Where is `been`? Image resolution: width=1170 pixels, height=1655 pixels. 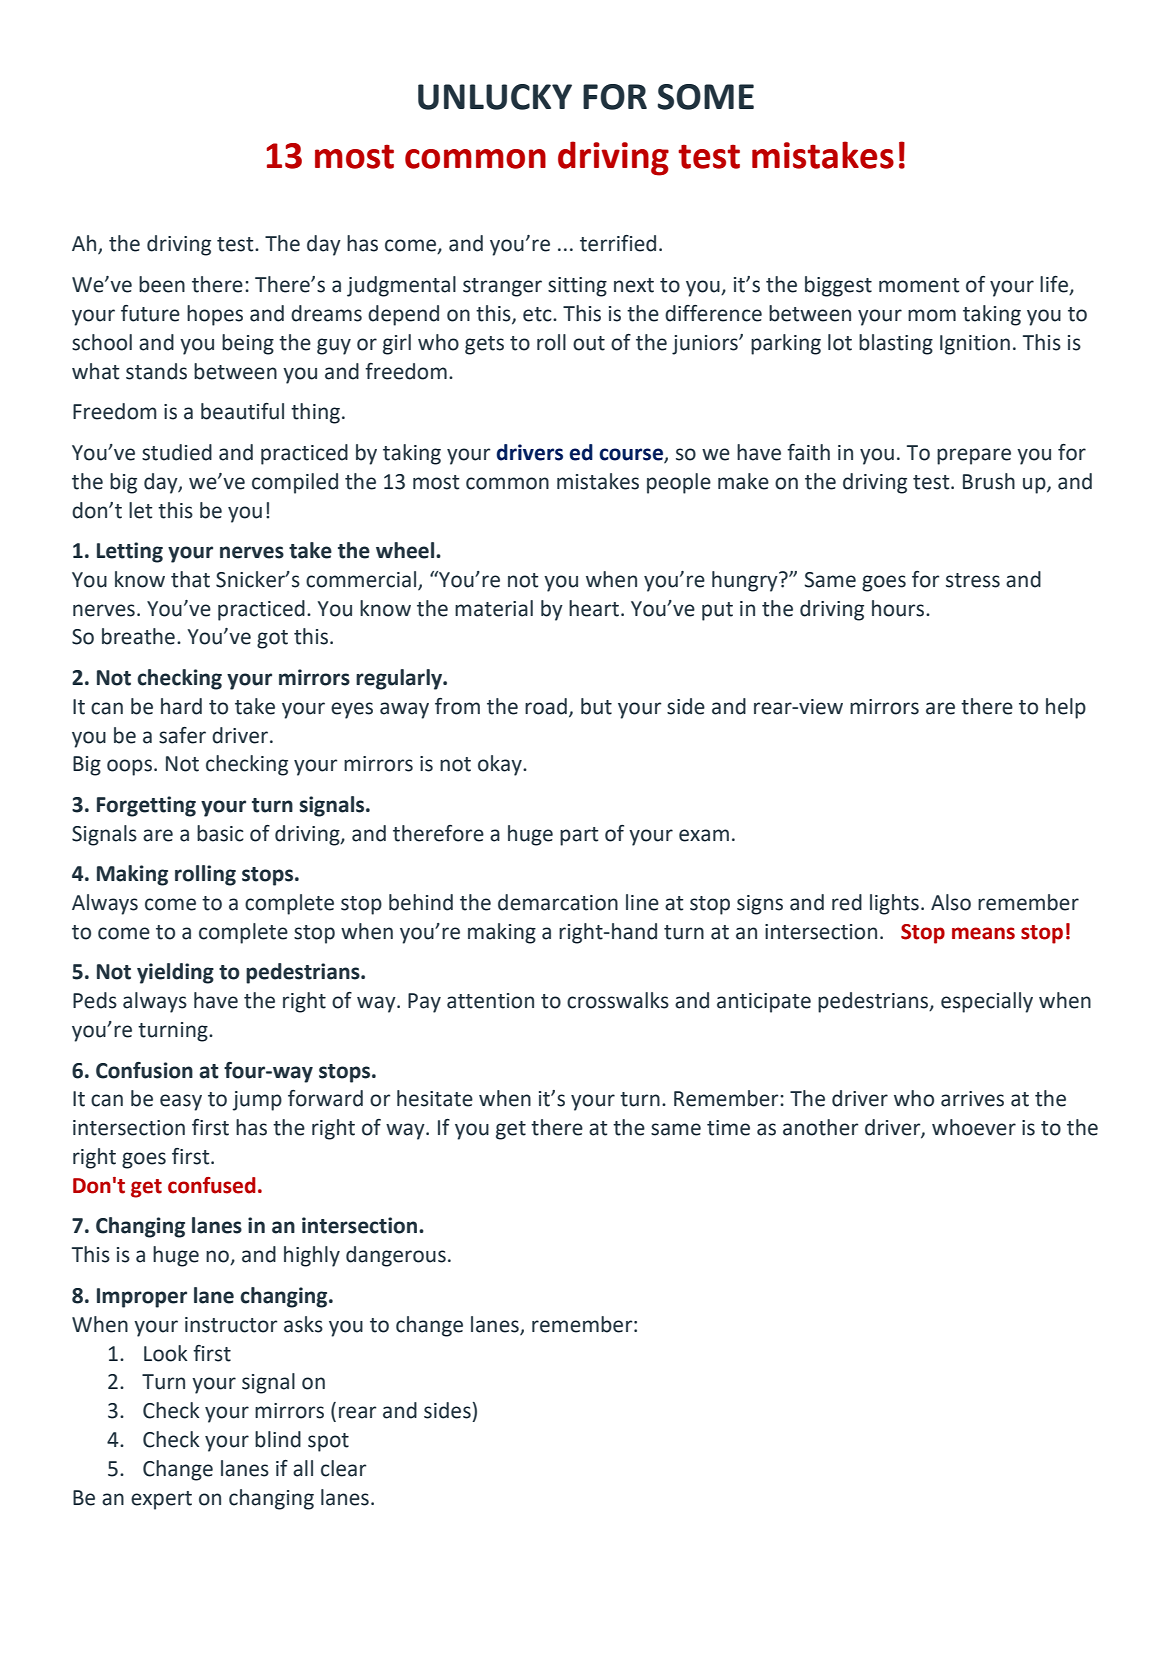
been is located at coordinates (162, 284).
